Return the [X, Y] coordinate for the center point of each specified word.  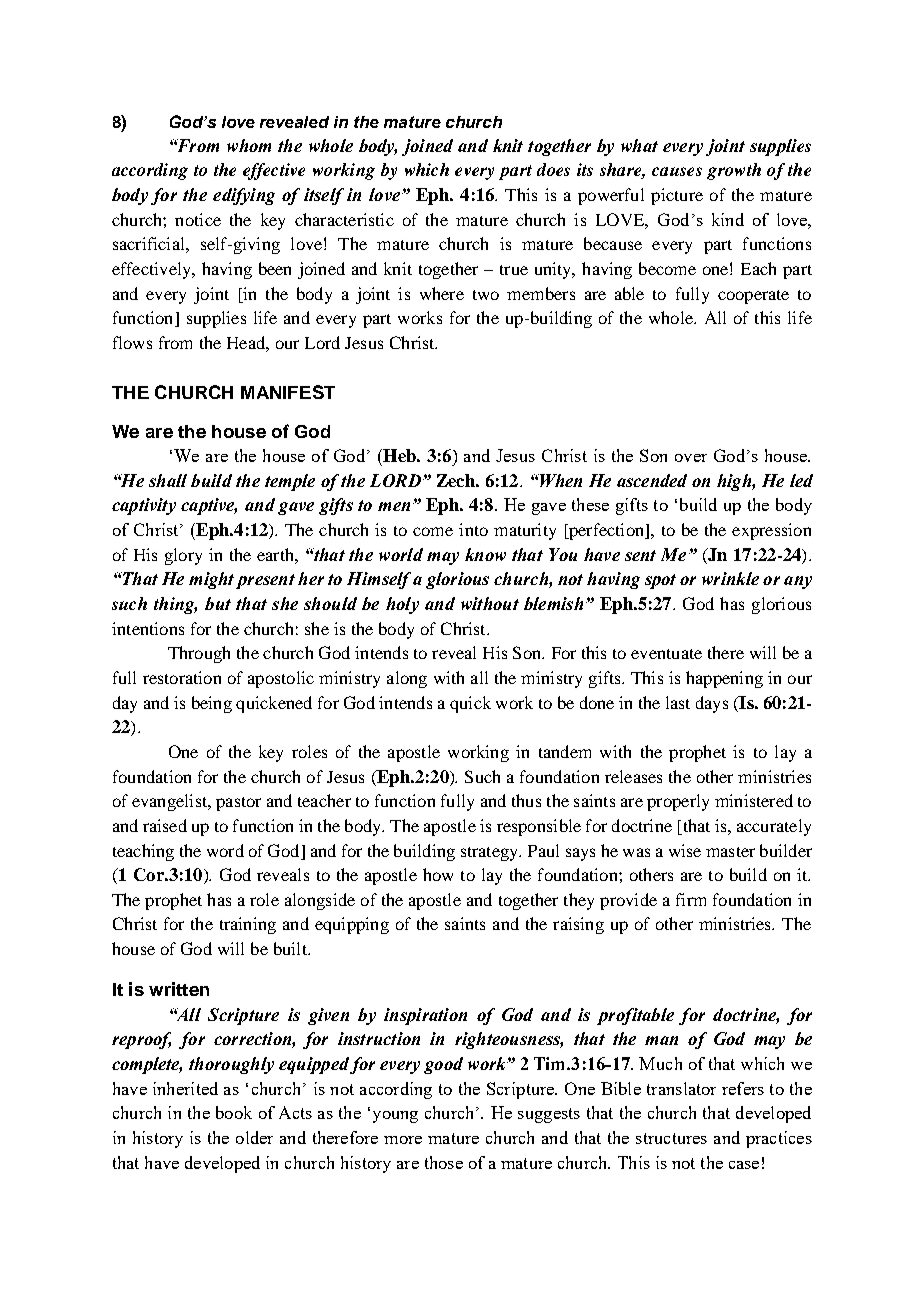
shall [168, 480]
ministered [754, 800]
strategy [491, 854]
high [735, 482]
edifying [244, 196]
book [234, 1112]
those [444, 1162]
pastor [238, 804]
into [473, 529]
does [553, 169]
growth [734, 171]
